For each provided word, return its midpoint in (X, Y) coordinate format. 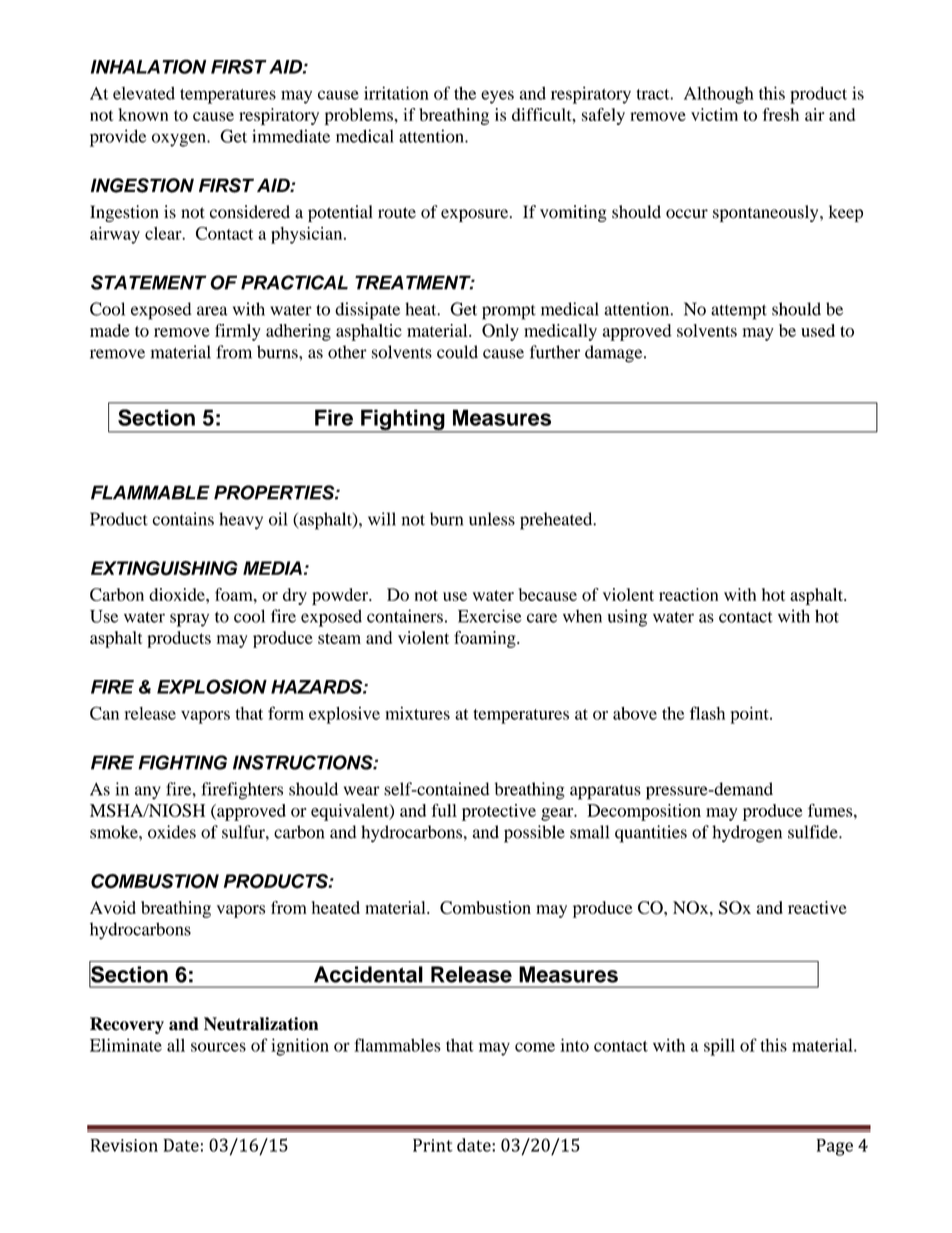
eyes (497, 97)
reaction (688, 594)
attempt (739, 312)
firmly (238, 332)
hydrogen (747, 834)
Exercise (489, 616)
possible (534, 834)
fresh (780, 114)
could (457, 352)
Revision (124, 1145)
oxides (172, 832)
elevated (144, 93)
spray (189, 620)
